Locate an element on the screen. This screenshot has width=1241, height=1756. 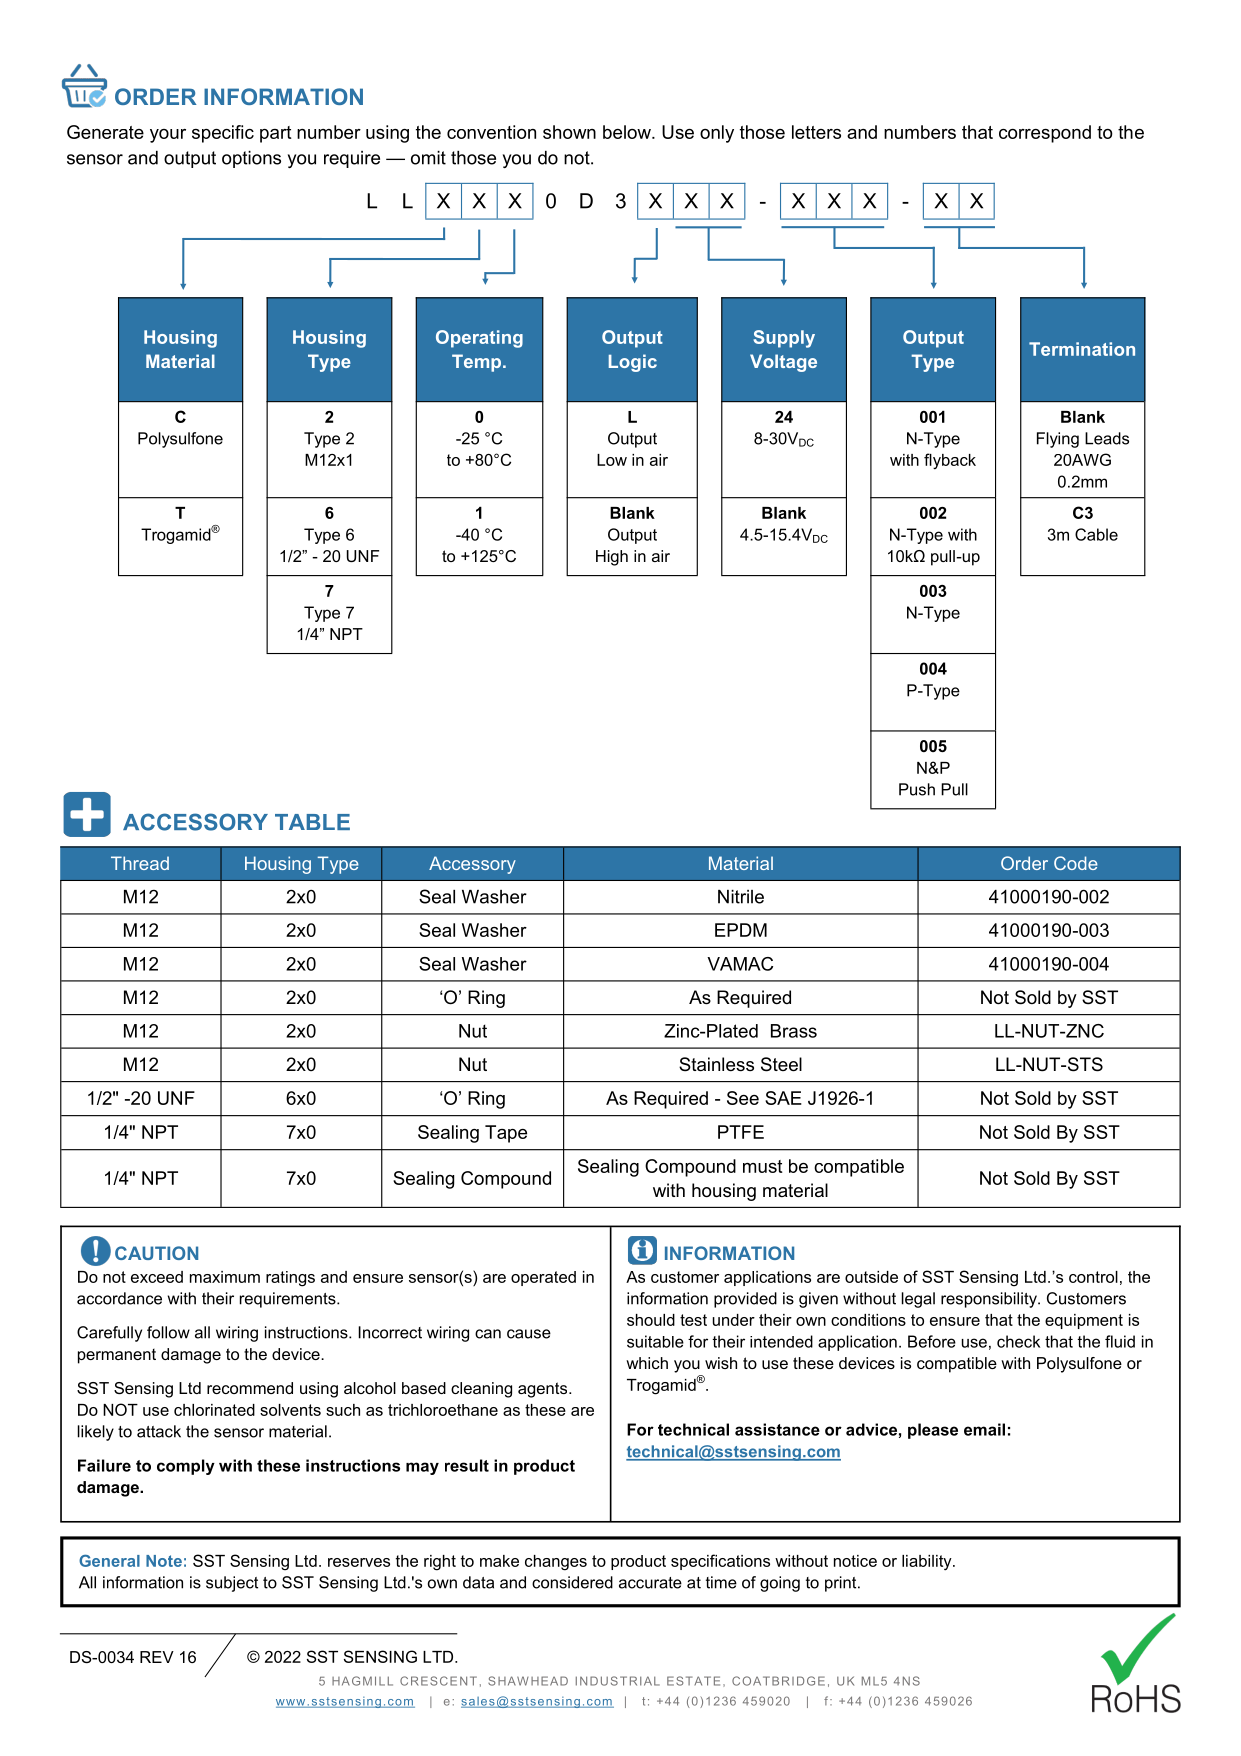
Nitrile is located at coordinates (741, 897).
